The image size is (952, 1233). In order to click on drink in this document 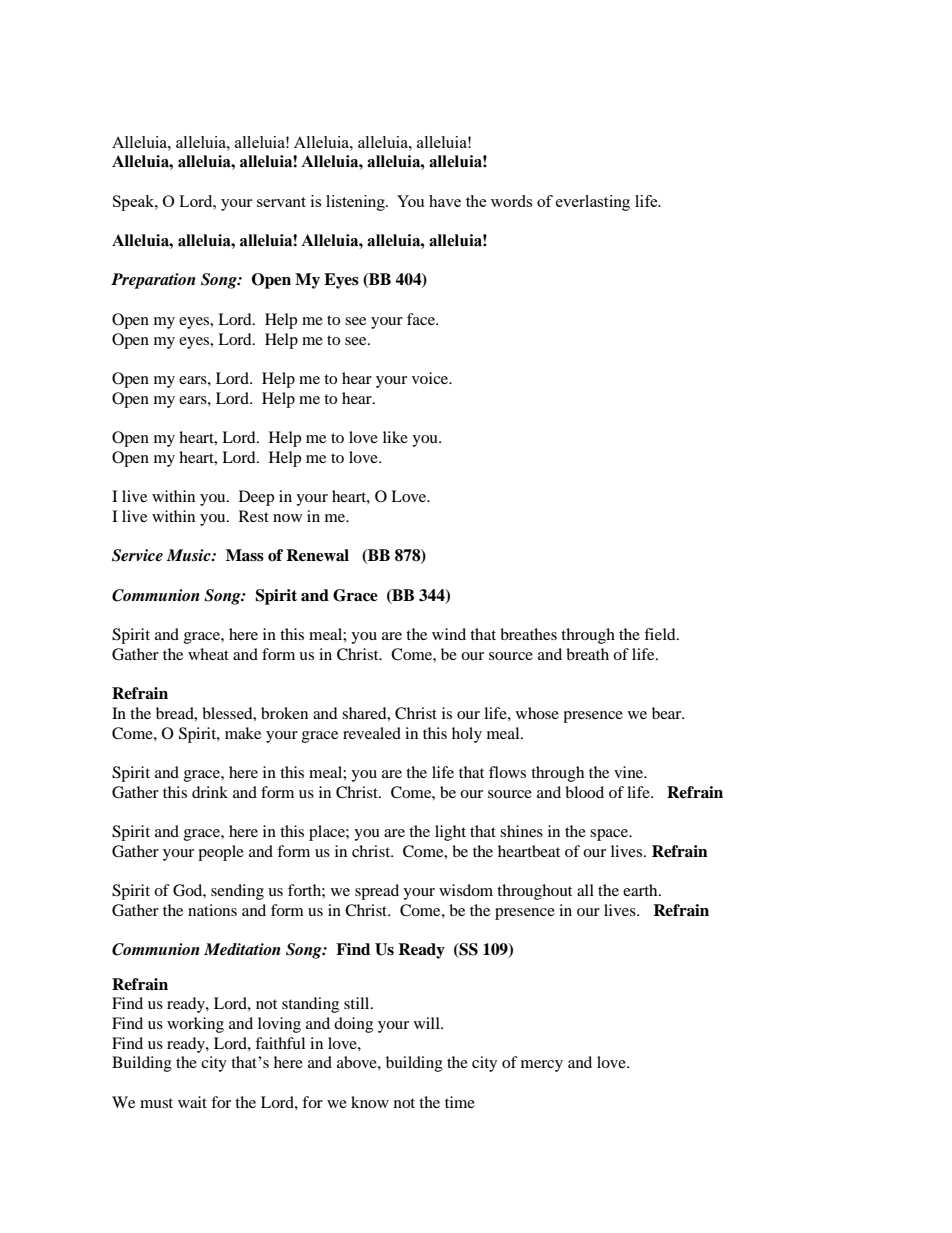, I will do `click(210, 792)`.
